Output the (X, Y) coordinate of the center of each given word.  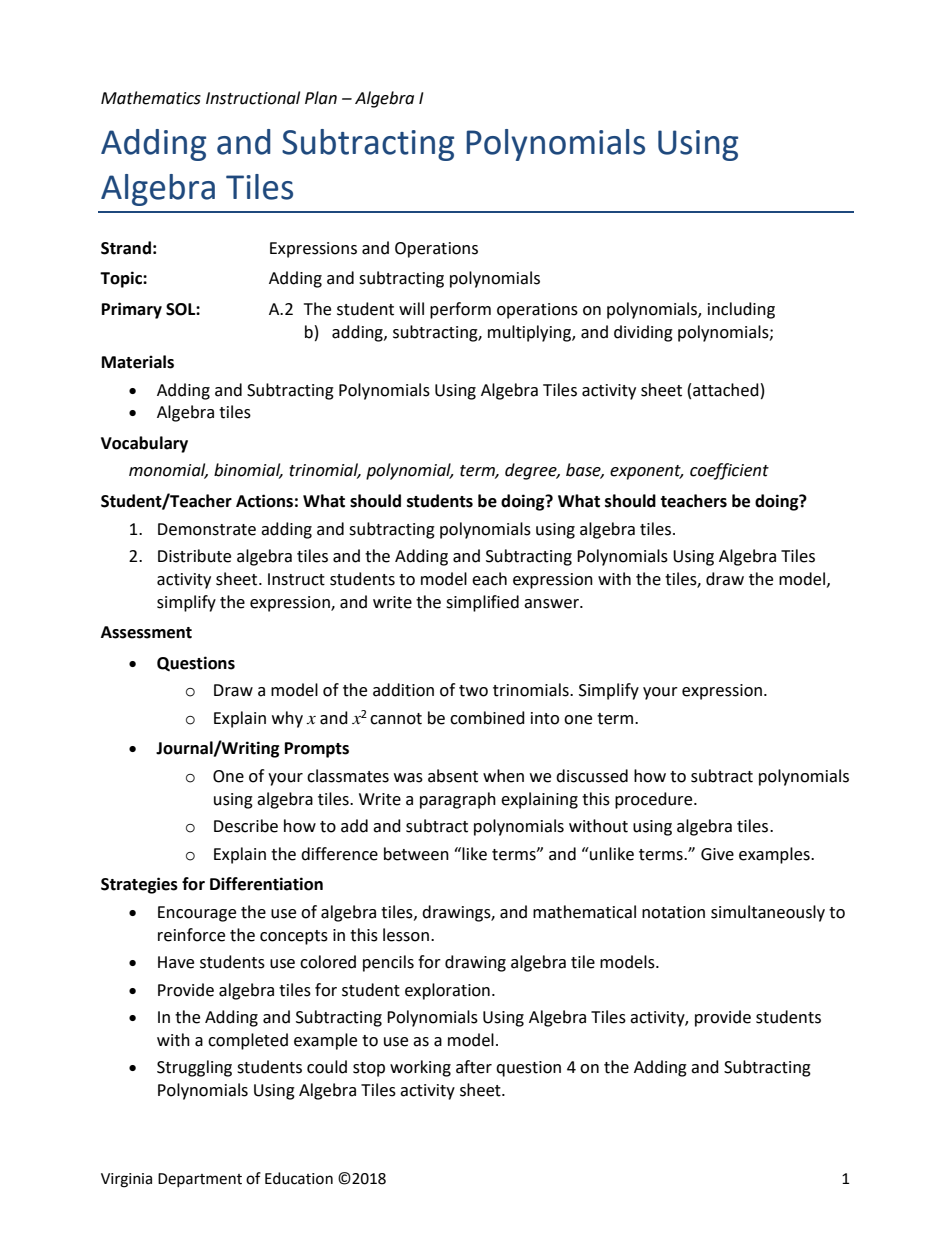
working (420, 1068)
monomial (168, 471)
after (474, 1067)
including (741, 310)
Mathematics (151, 98)
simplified (482, 603)
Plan (321, 98)
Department (200, 1180)
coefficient (729, 471)
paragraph (458, 800)
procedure (655, 800)
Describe (246, 826)
